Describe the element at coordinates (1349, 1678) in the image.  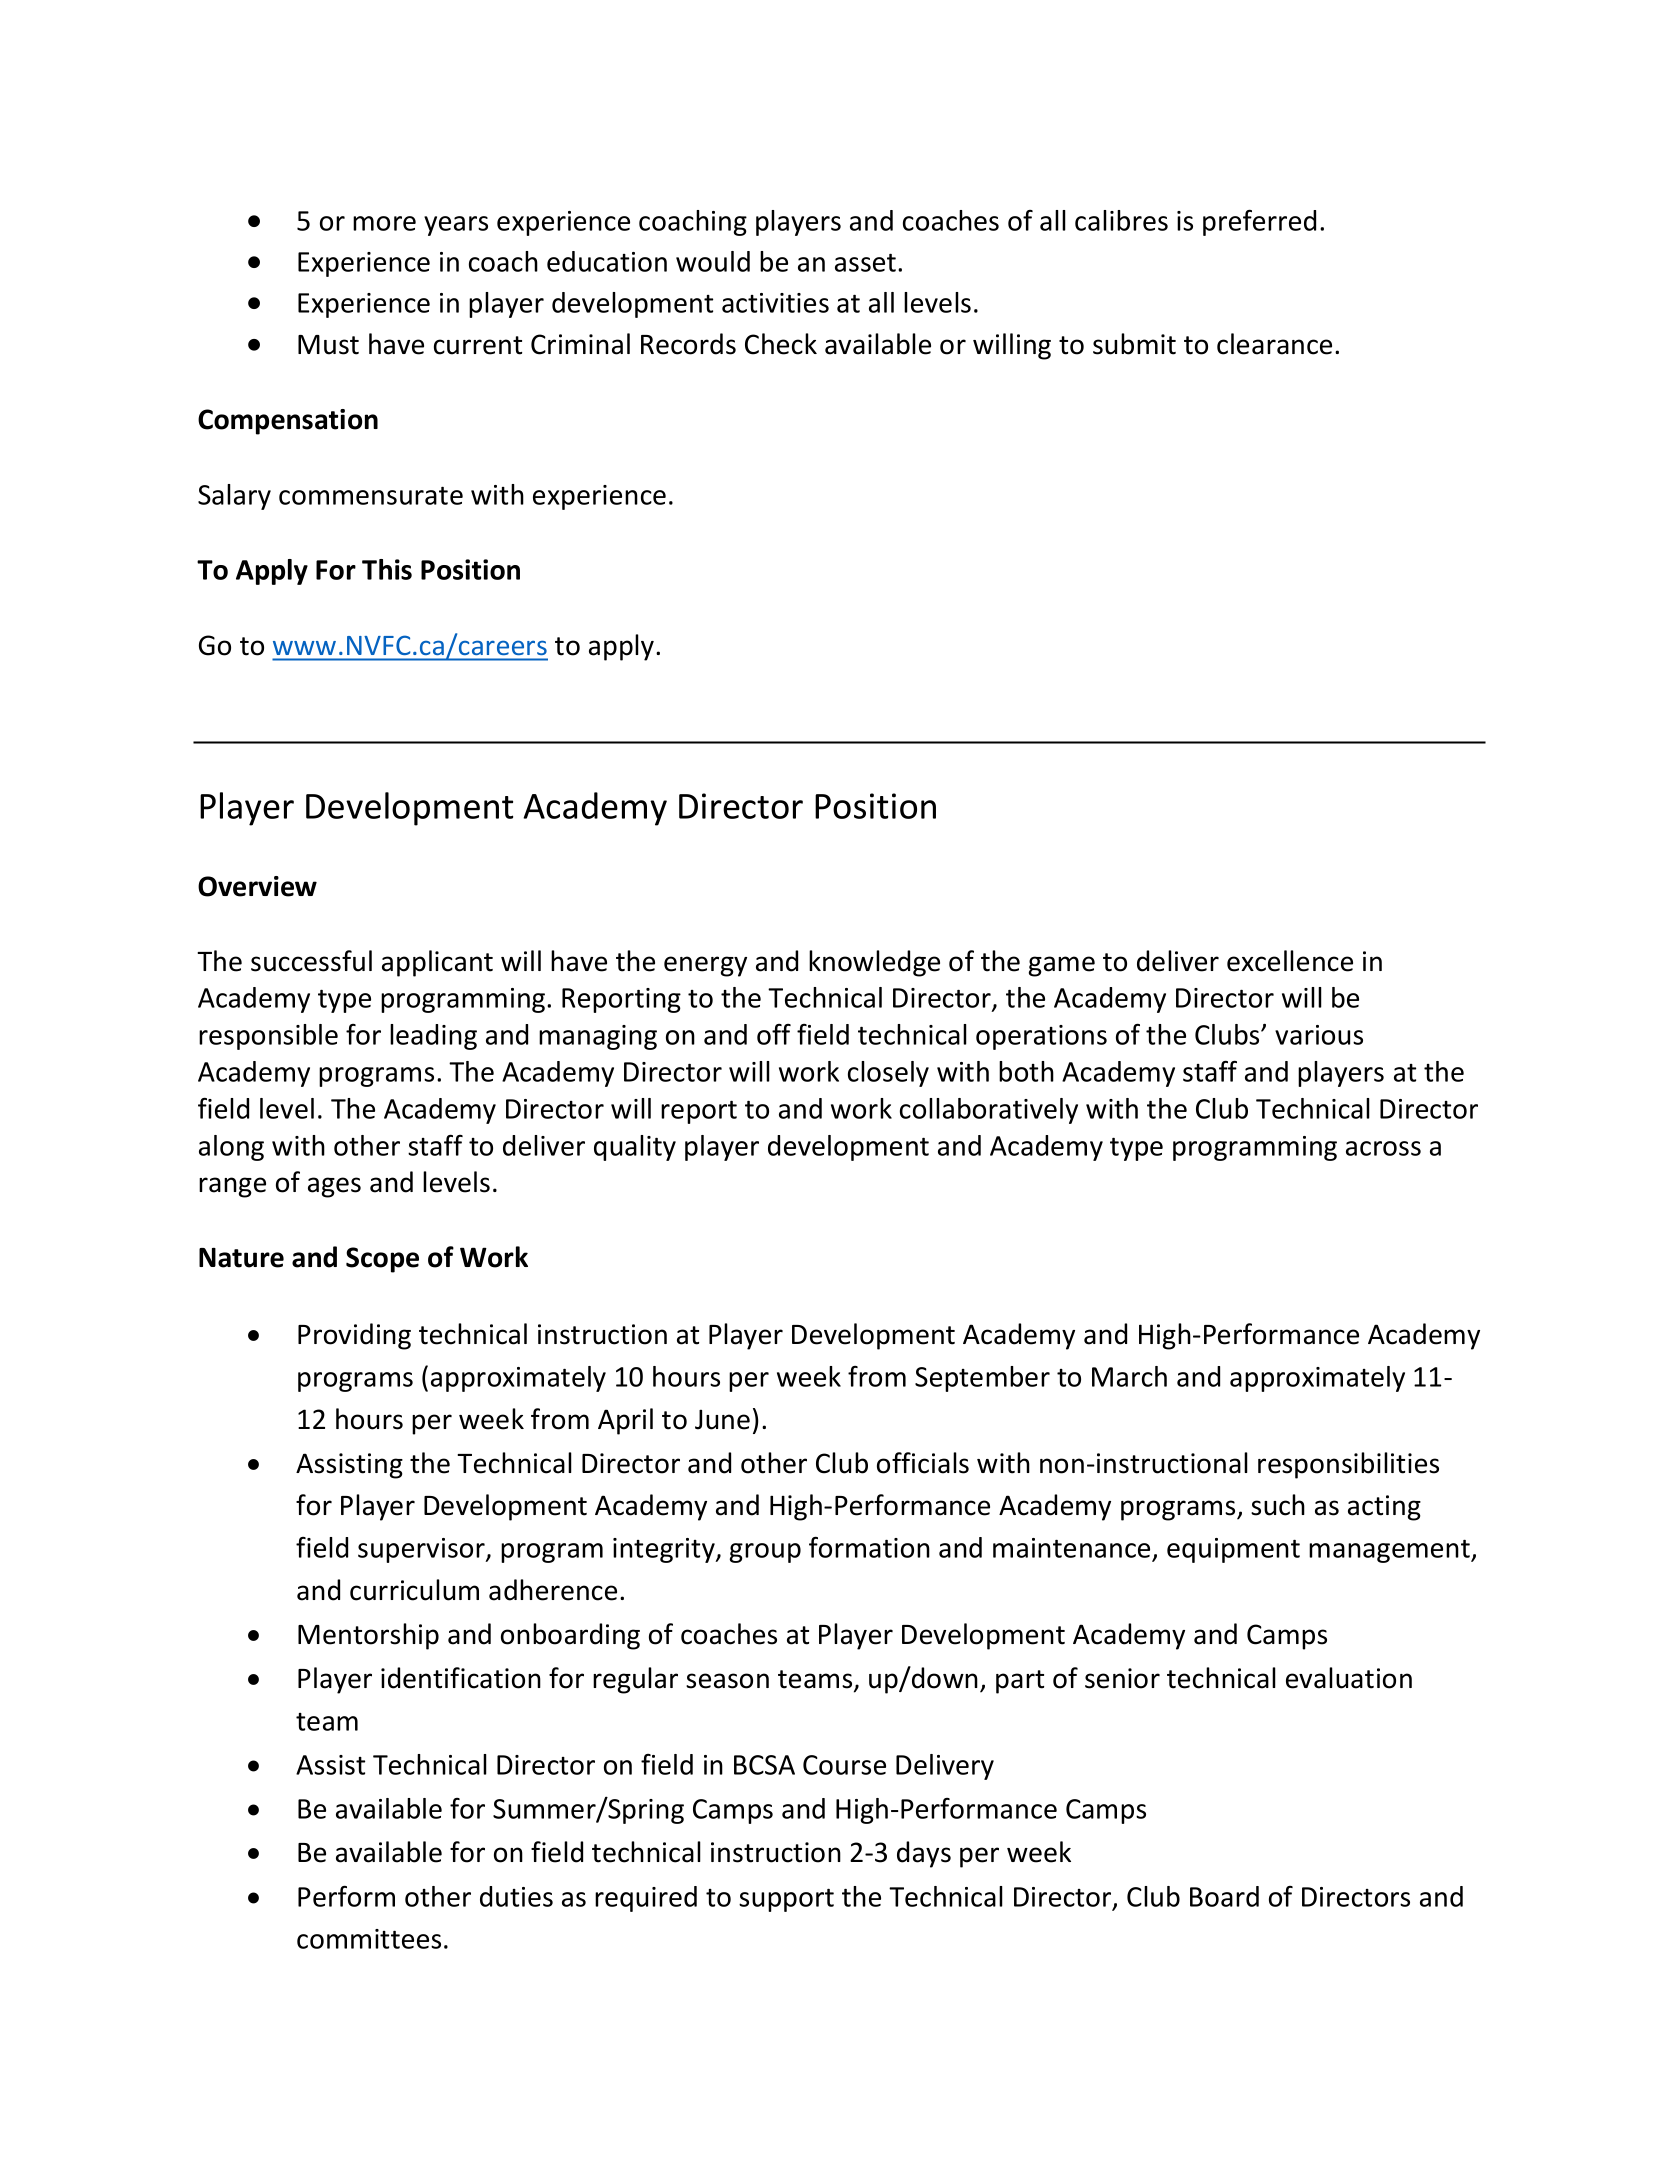
I see `evaluation` at that location.
